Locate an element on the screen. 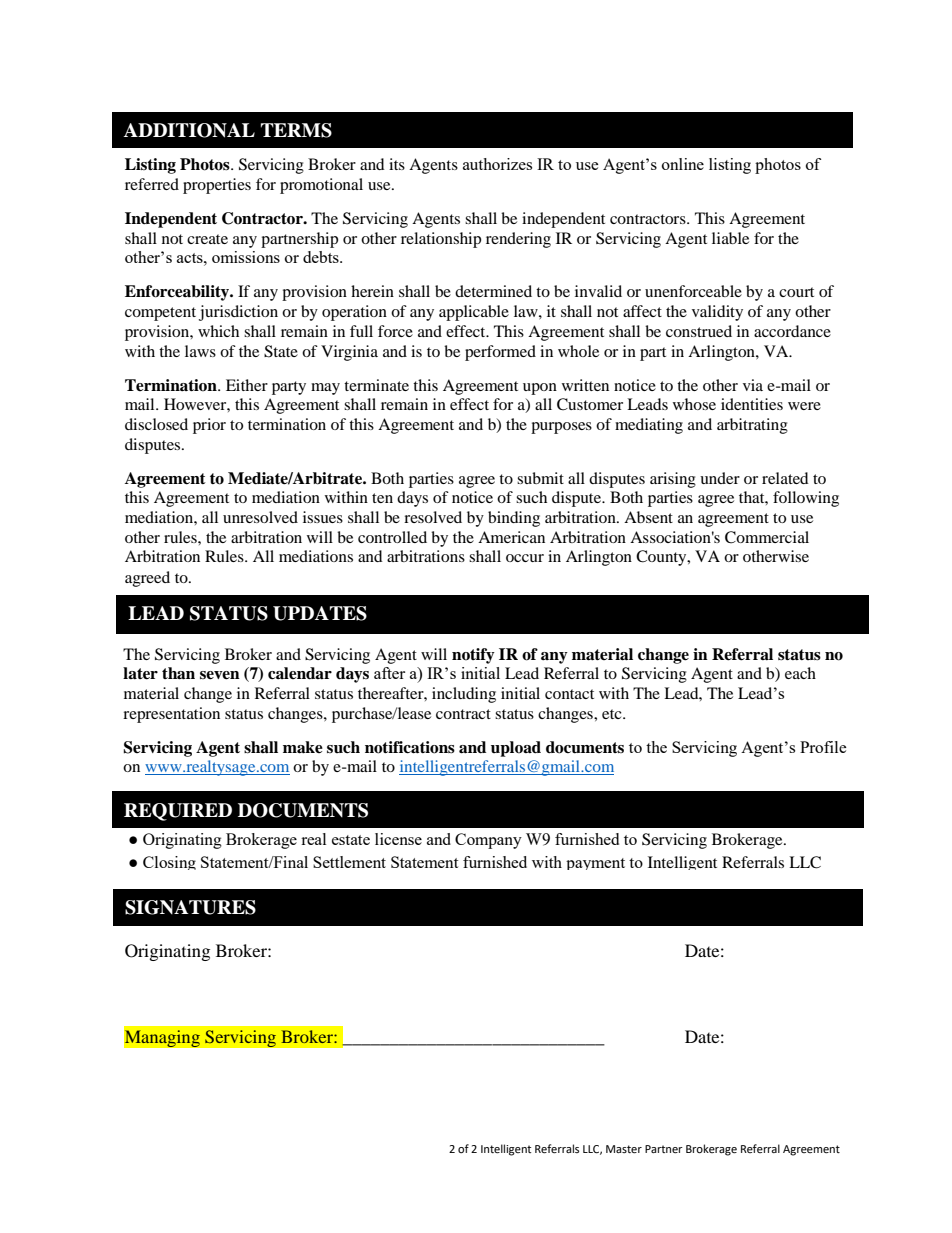 The width and height of the screenshot is (952, 1233). seven is located at coordinates (220, 675).
